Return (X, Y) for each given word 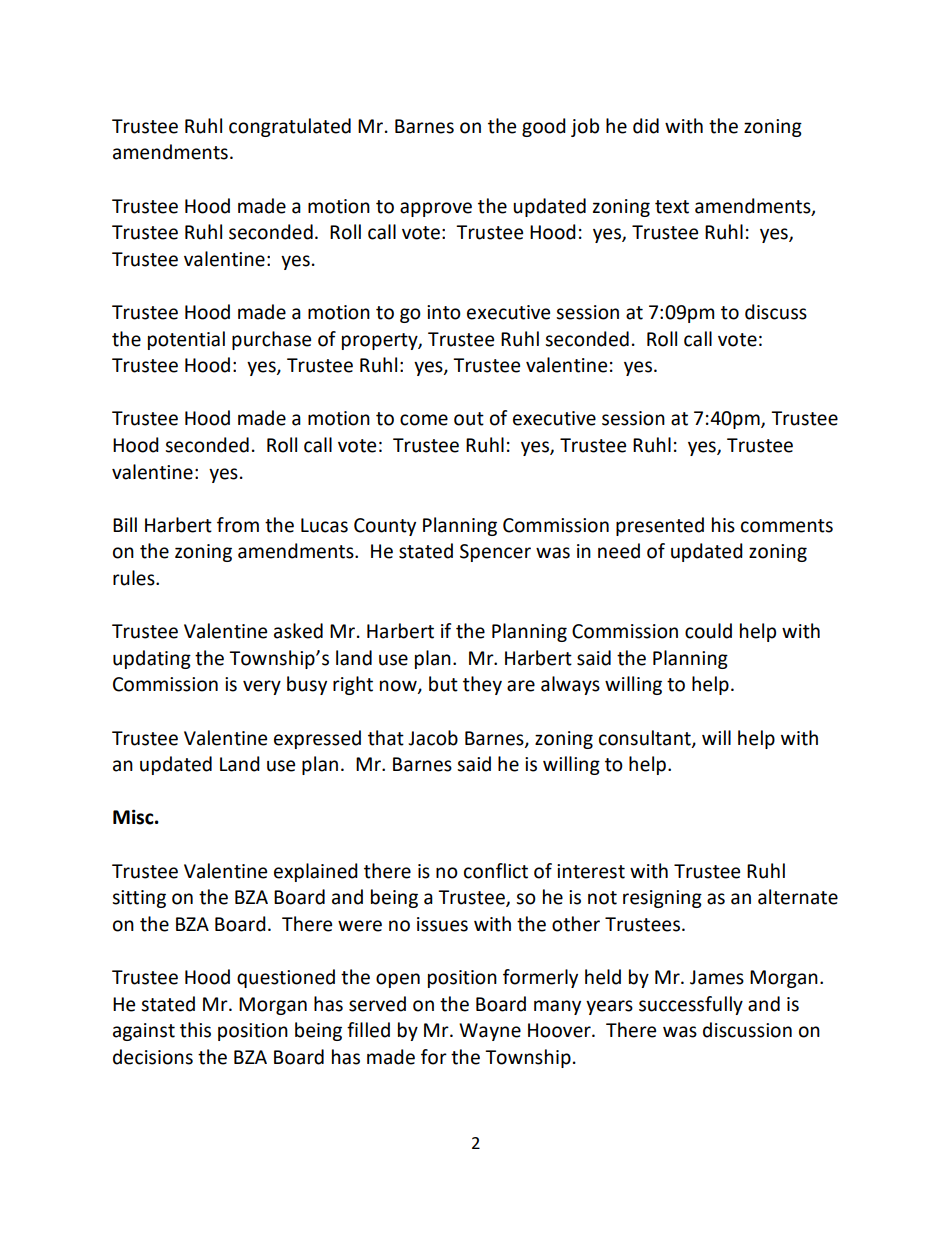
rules (135, 578)
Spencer (495, 553)
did (646, 126)
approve (436, 209)
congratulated (290, 127)
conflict (496, 871)
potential (186, 340)
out (469, 419)
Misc (134, 817)
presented (660, 526)
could (708, 631)
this (195, 1030)
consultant (646, 738)
